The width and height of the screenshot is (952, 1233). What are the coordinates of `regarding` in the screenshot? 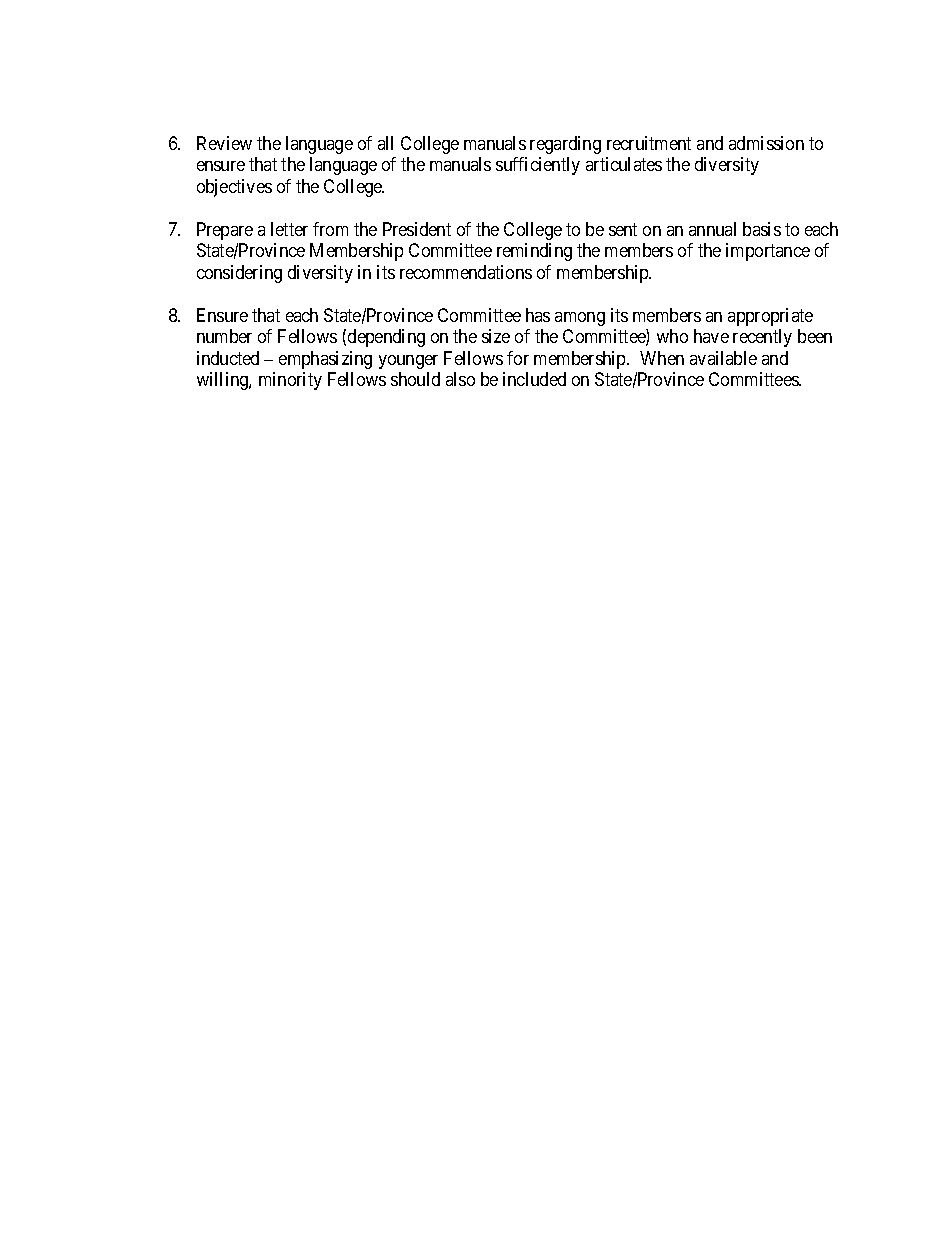 It's located at (565, 145).
